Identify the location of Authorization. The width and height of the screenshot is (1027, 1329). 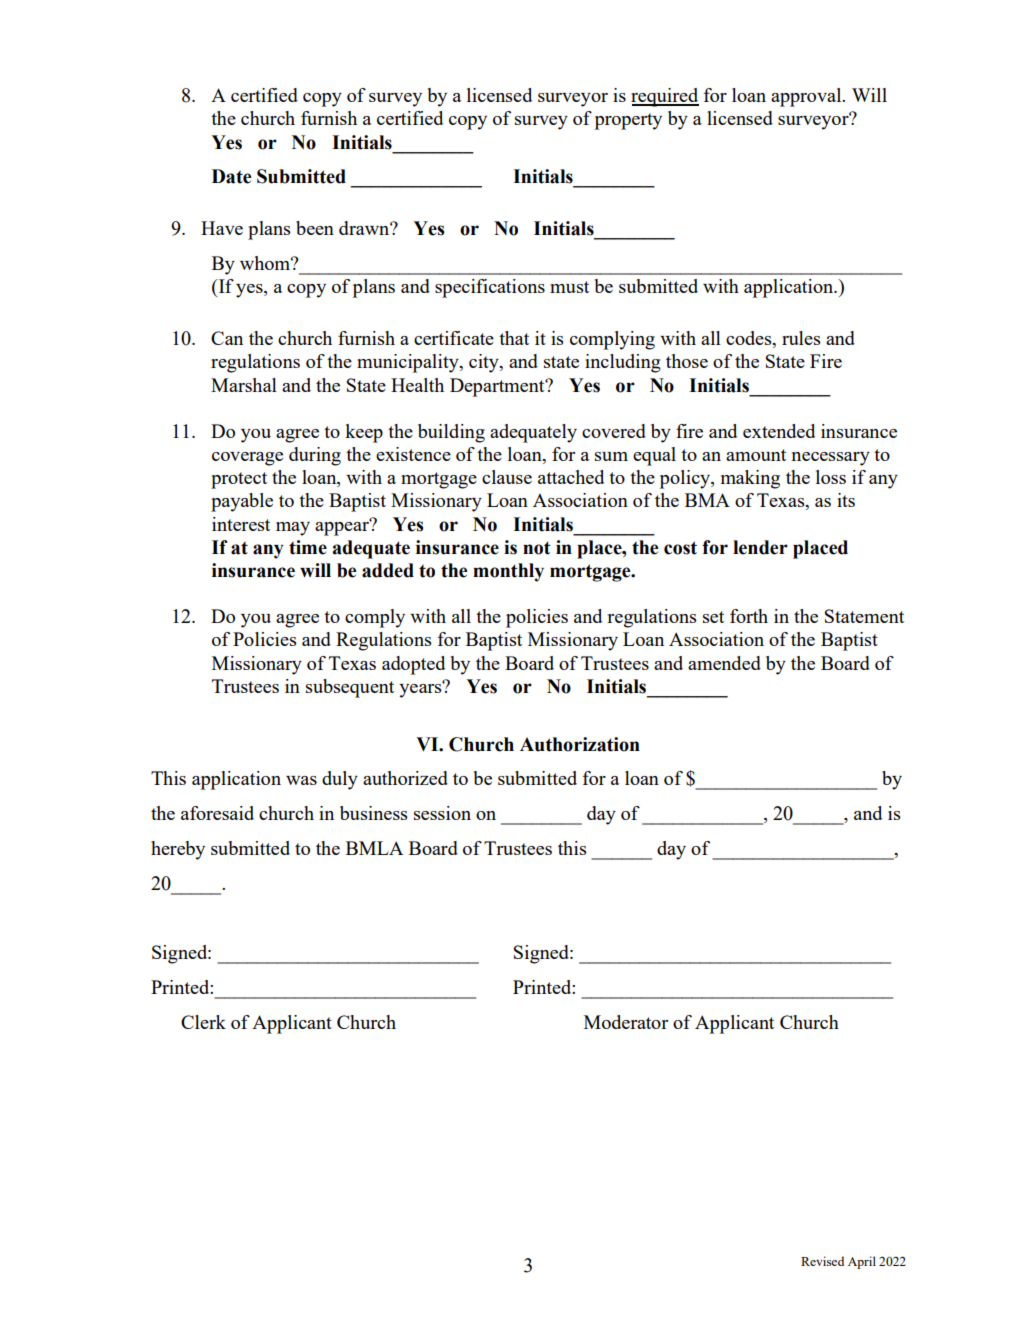
(580, 744).
